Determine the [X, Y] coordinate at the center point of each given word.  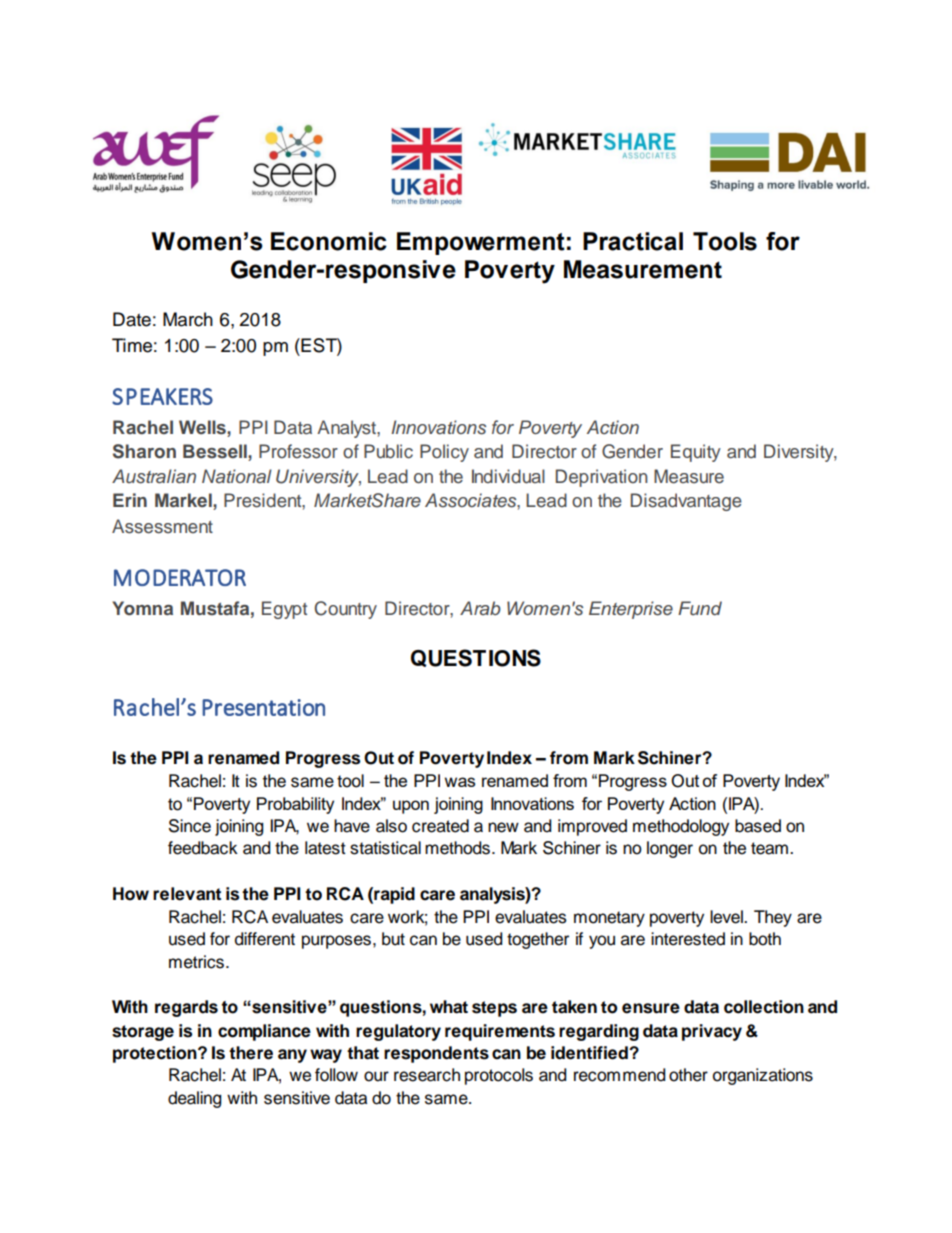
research [427, 1075]
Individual [508, 476]
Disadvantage [686, 502]
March [188, 319]
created [440, 826]
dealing [194, 1099]
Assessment [162, 526]
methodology [681, 827]
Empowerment [481, 243]
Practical [633, 241]
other [688, 1075]
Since [190, 826]
